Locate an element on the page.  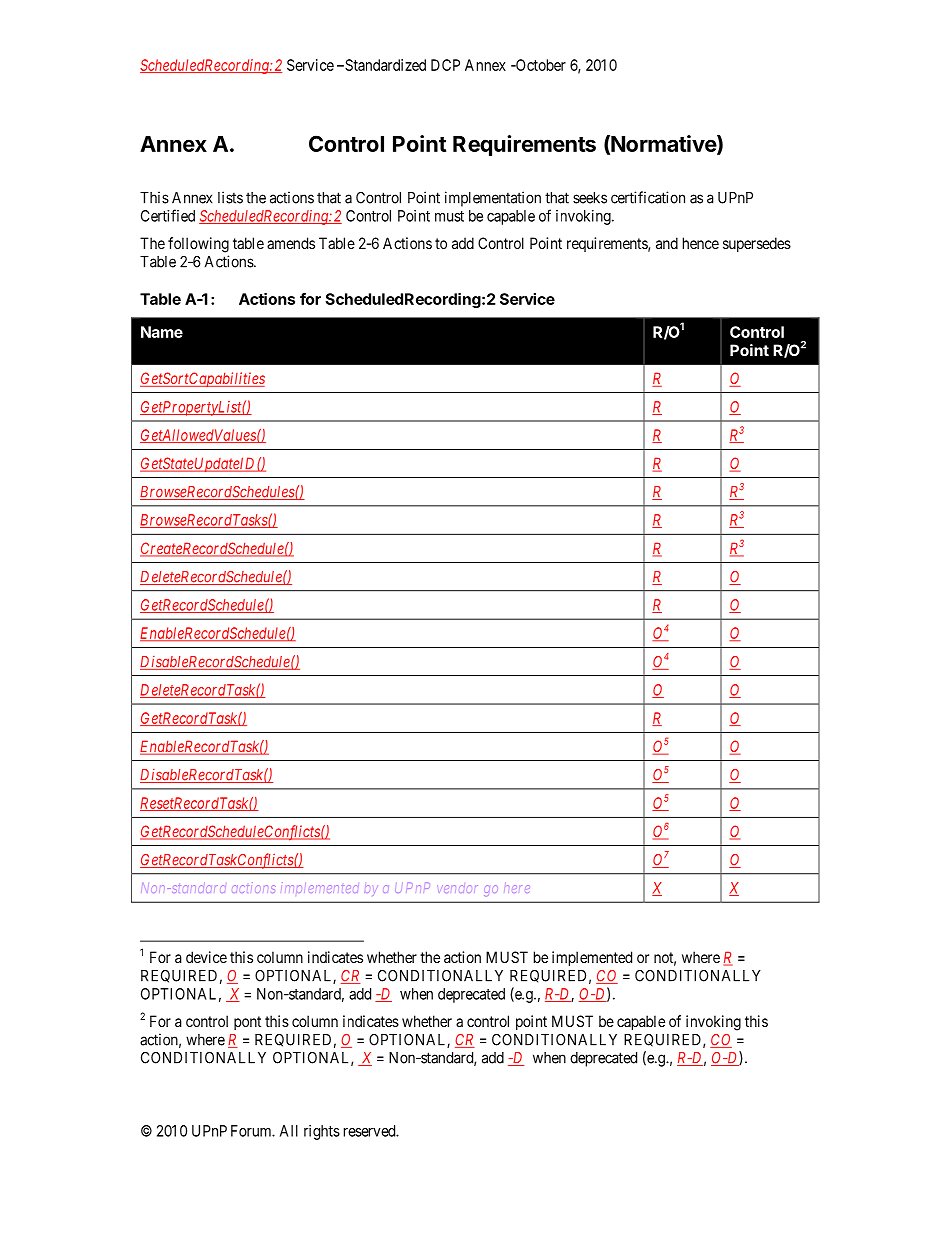
following is located at coordinates (198, 245).
